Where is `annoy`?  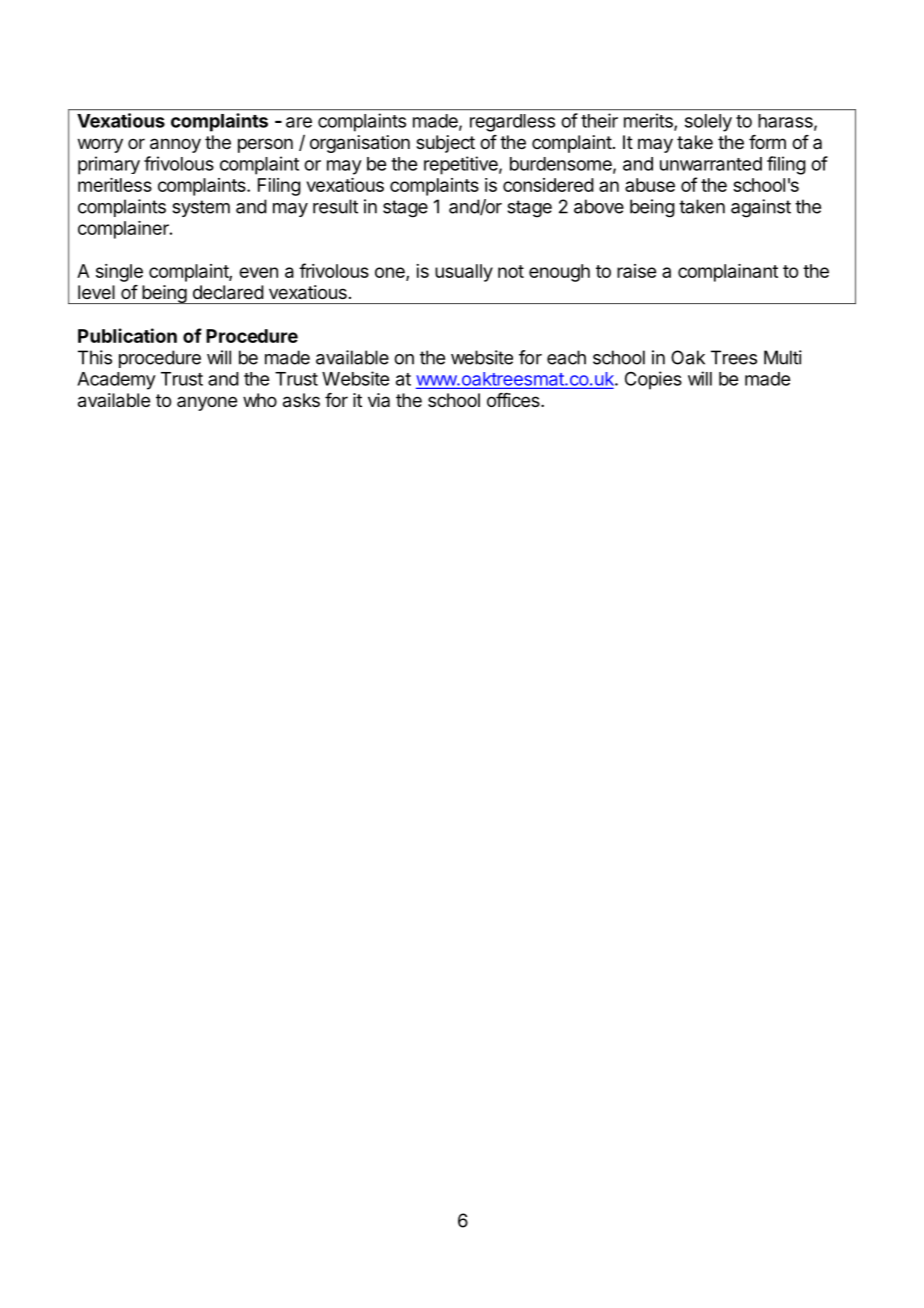 annoy is located at coordinates (175, 145).
